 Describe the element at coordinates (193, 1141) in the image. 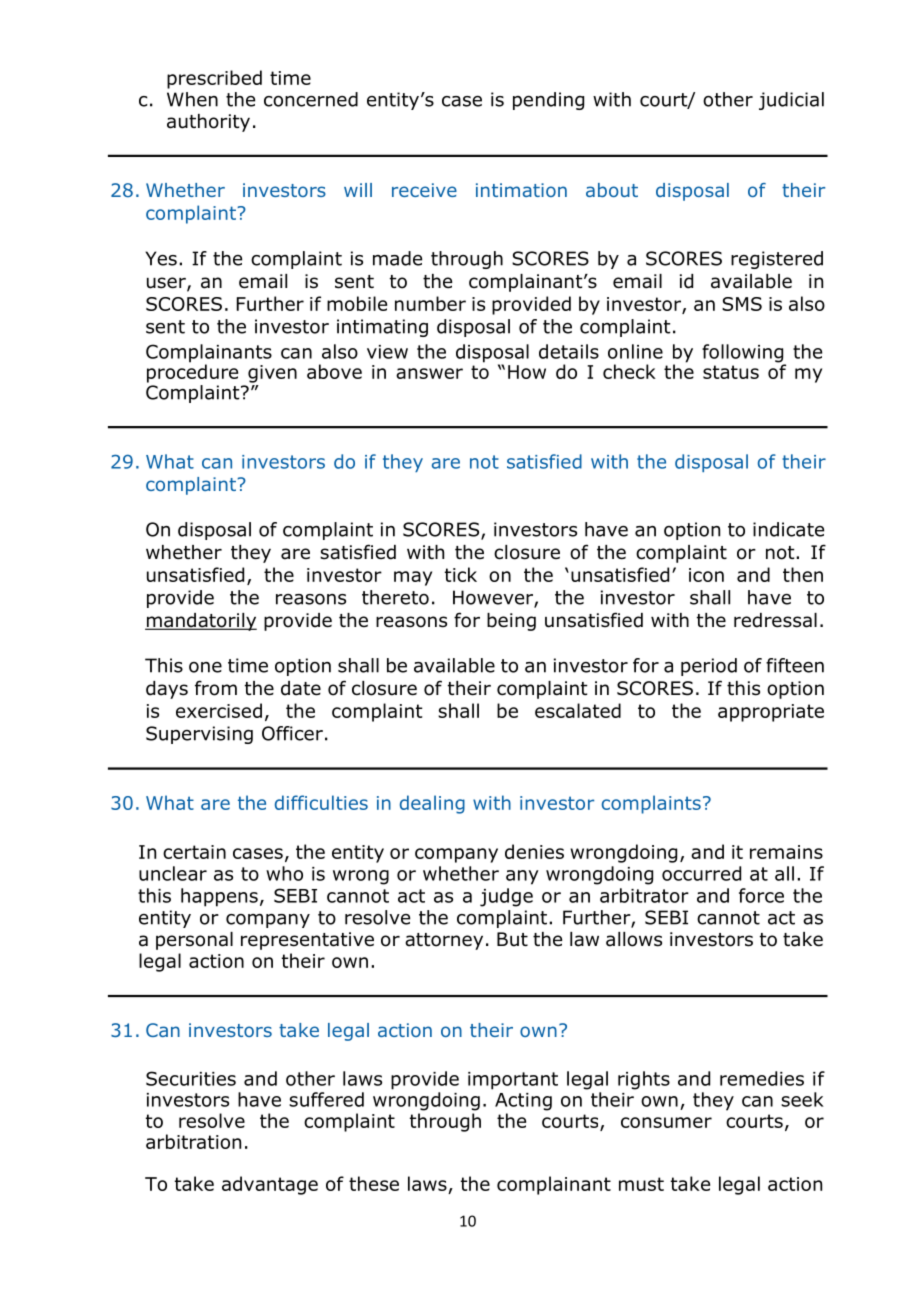

I see `arbitration` at that location.
